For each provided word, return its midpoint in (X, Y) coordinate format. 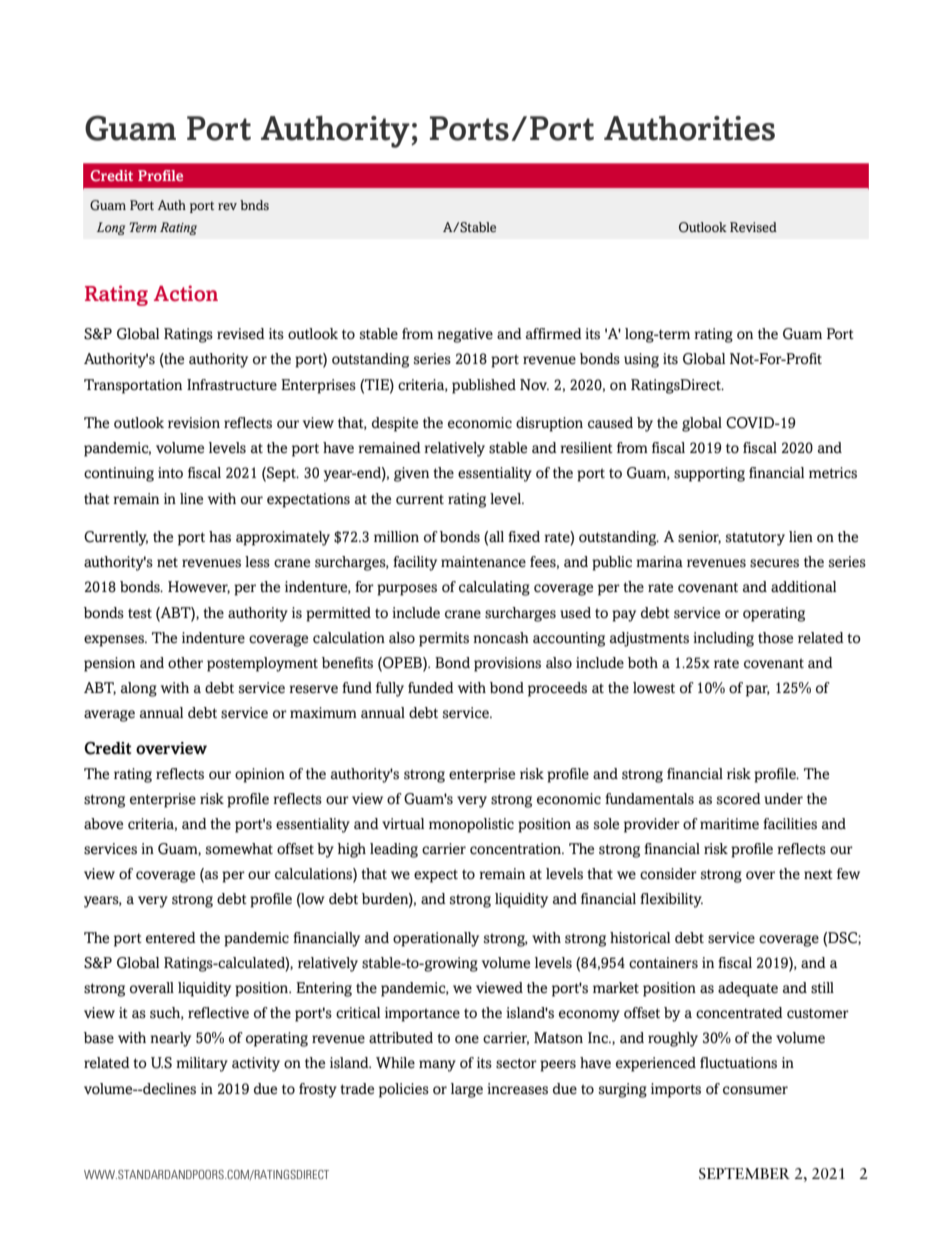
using (641, 360)
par (758, 691)
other (185, 663)
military (202, 1064)
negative (465, 335)
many (437, 1066)
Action (186, 293)
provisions (507, 664)
